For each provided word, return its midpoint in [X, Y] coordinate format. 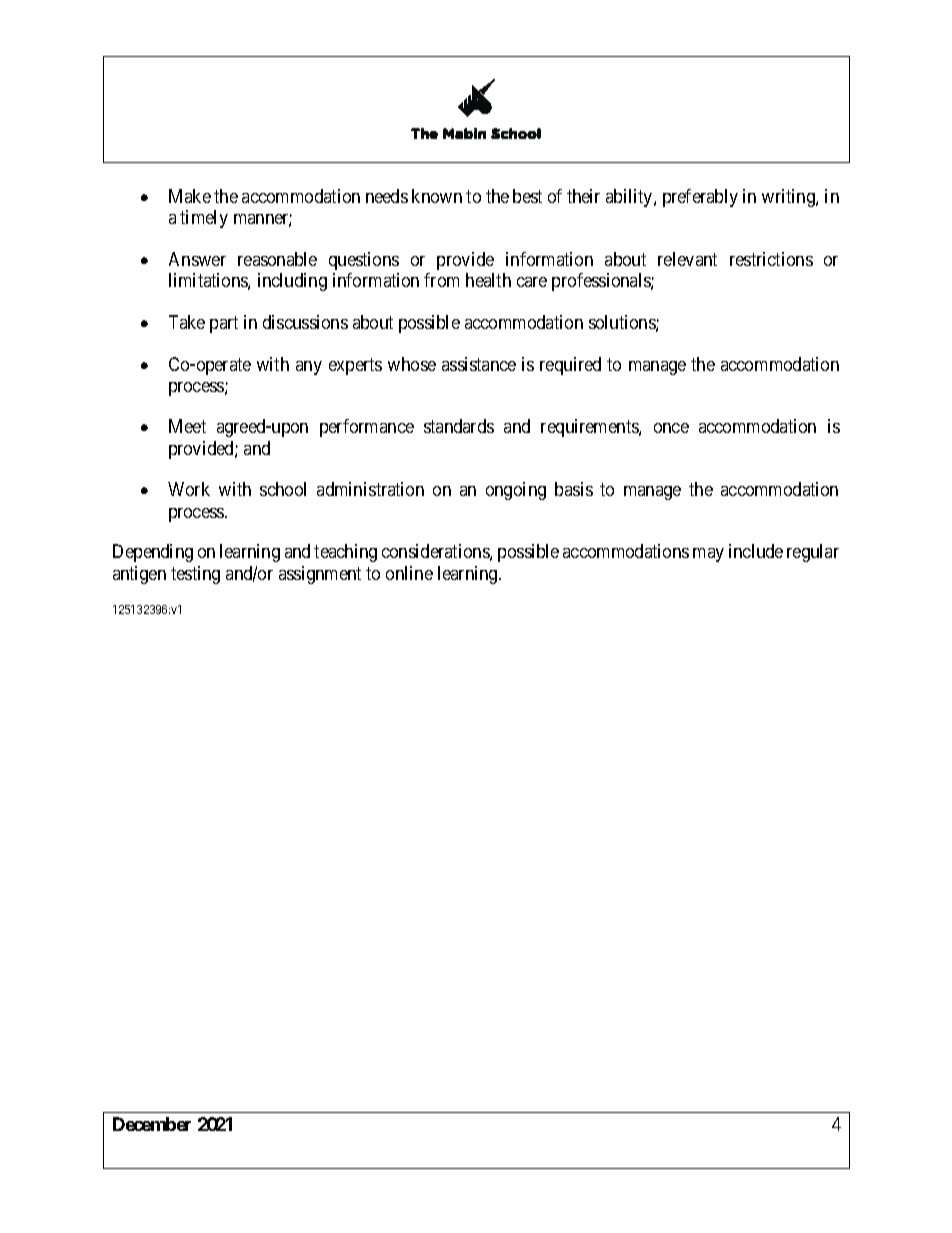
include [756, 551]
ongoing [516, 491]
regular [813, 553]
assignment [320, 575]
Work [189, 489]
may [708, 555]
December [152, 1124]
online [409, 573]
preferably [700, 198]
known [437, 196]
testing [195, 575]
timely [204, 219]
